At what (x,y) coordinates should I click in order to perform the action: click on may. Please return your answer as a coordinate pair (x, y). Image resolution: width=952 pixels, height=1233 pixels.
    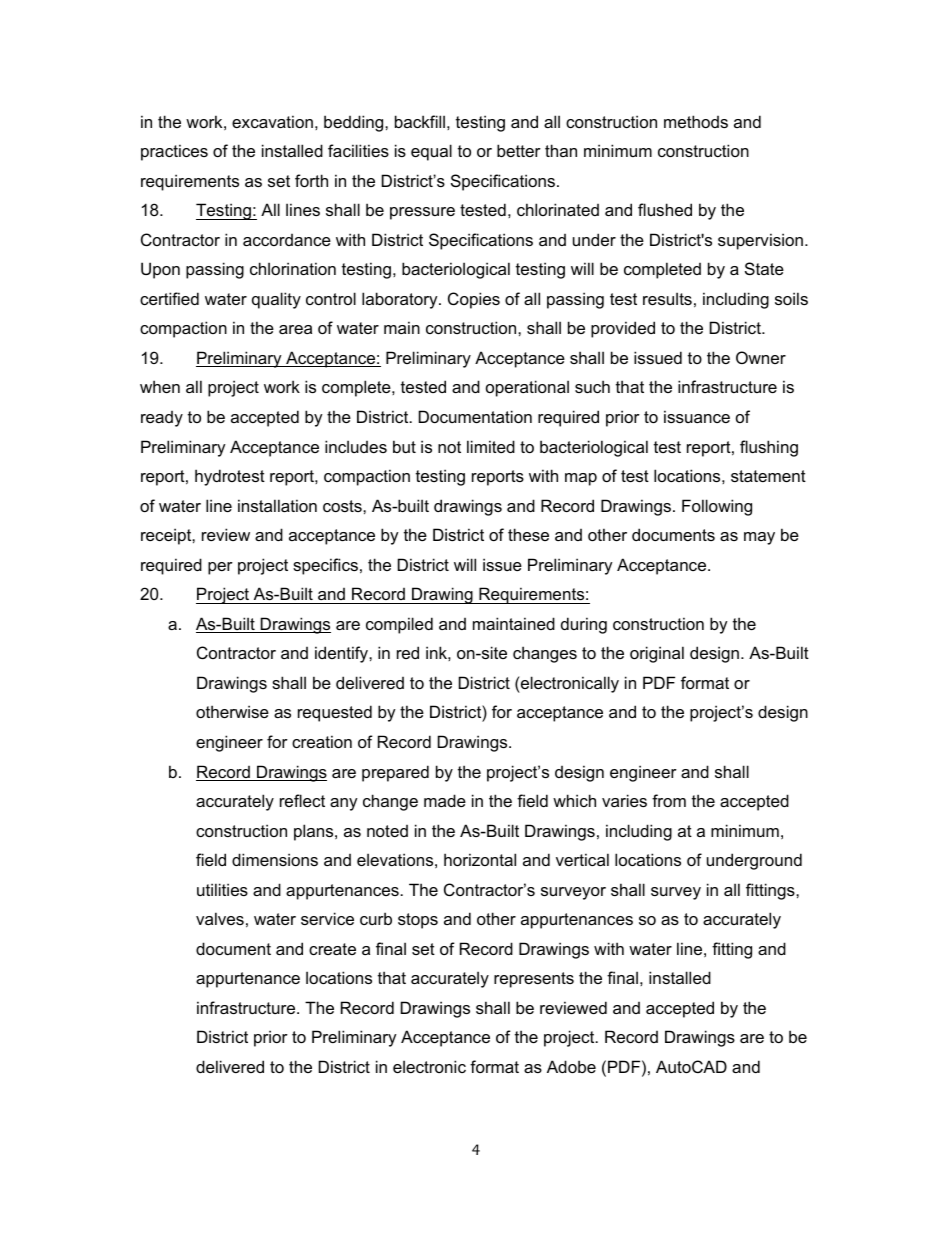
    Looking at the image, I should click on (759, 538).
